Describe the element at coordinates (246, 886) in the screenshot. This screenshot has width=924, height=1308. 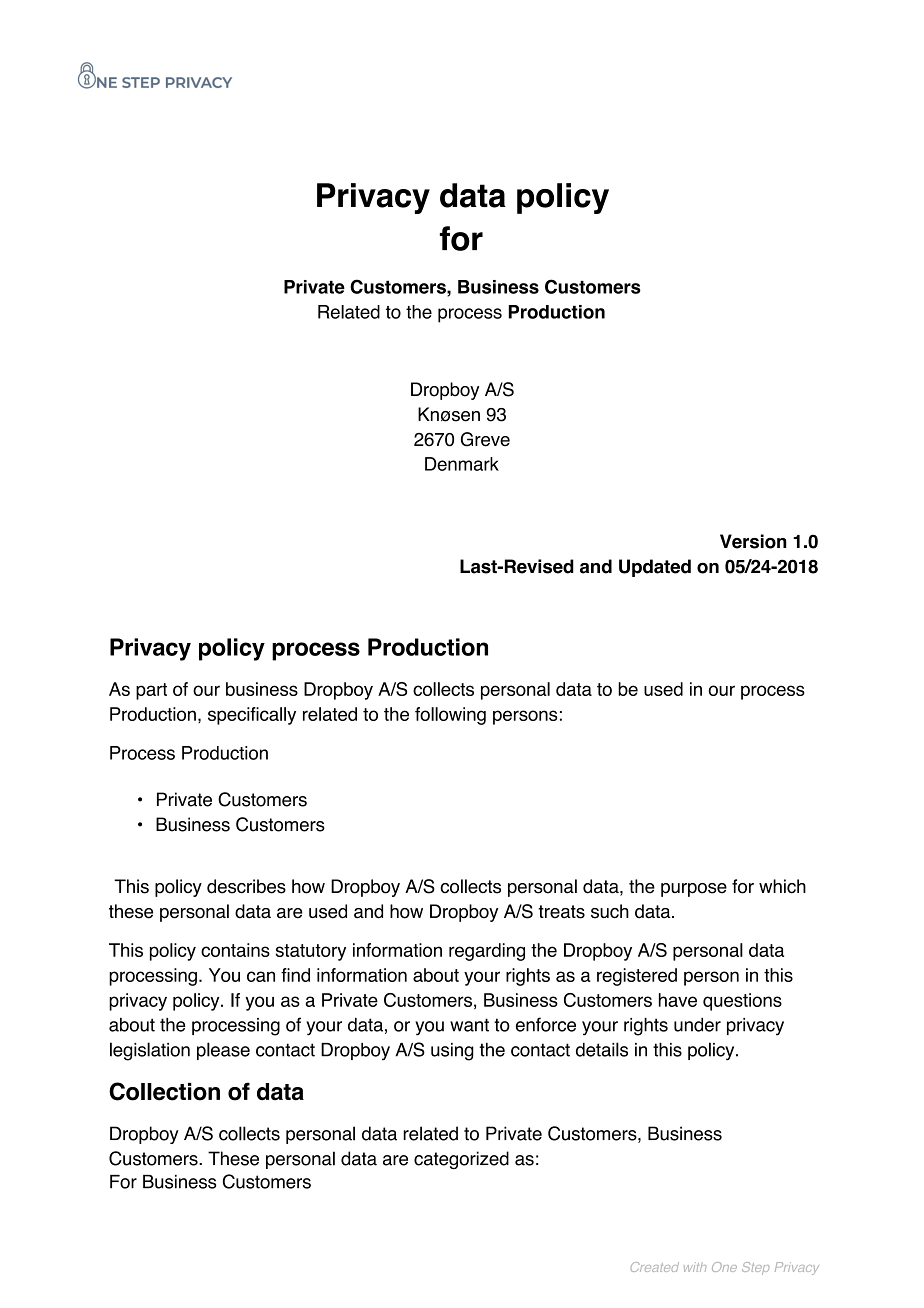
I see `describes` at that location.
